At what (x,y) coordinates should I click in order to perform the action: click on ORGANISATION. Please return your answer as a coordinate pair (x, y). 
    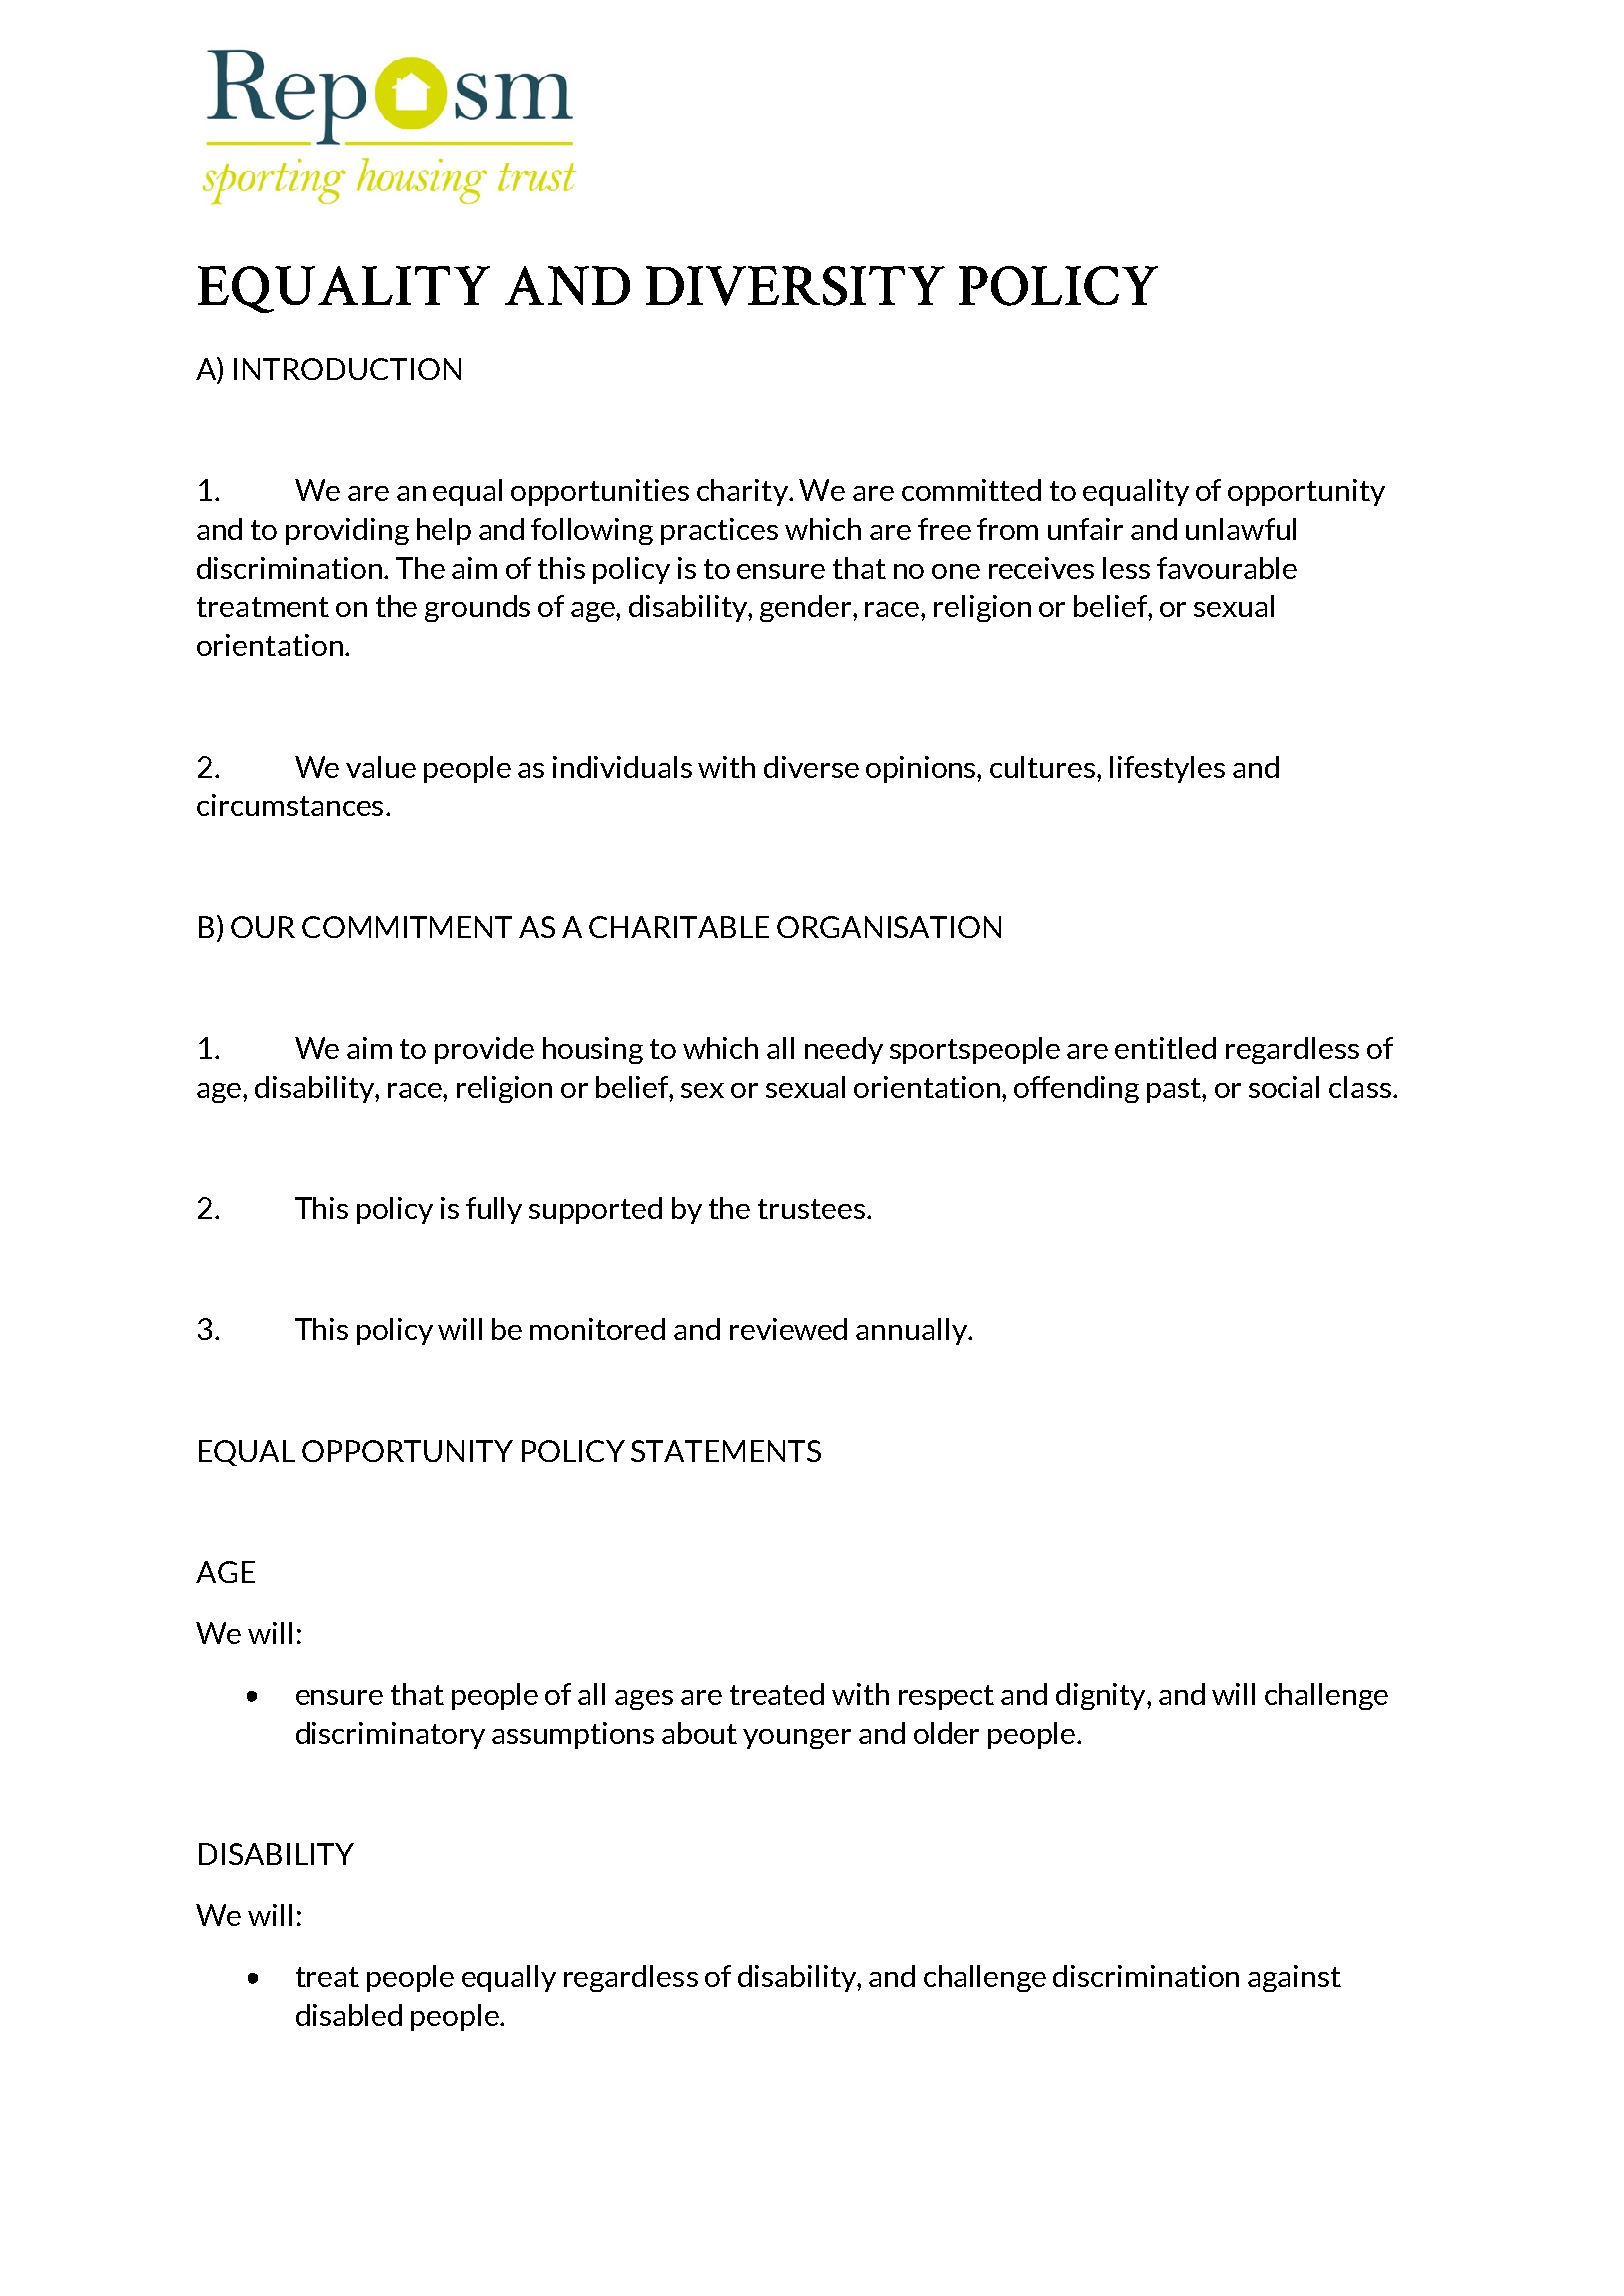
    Looking at the image, I should click on (889, 927).
